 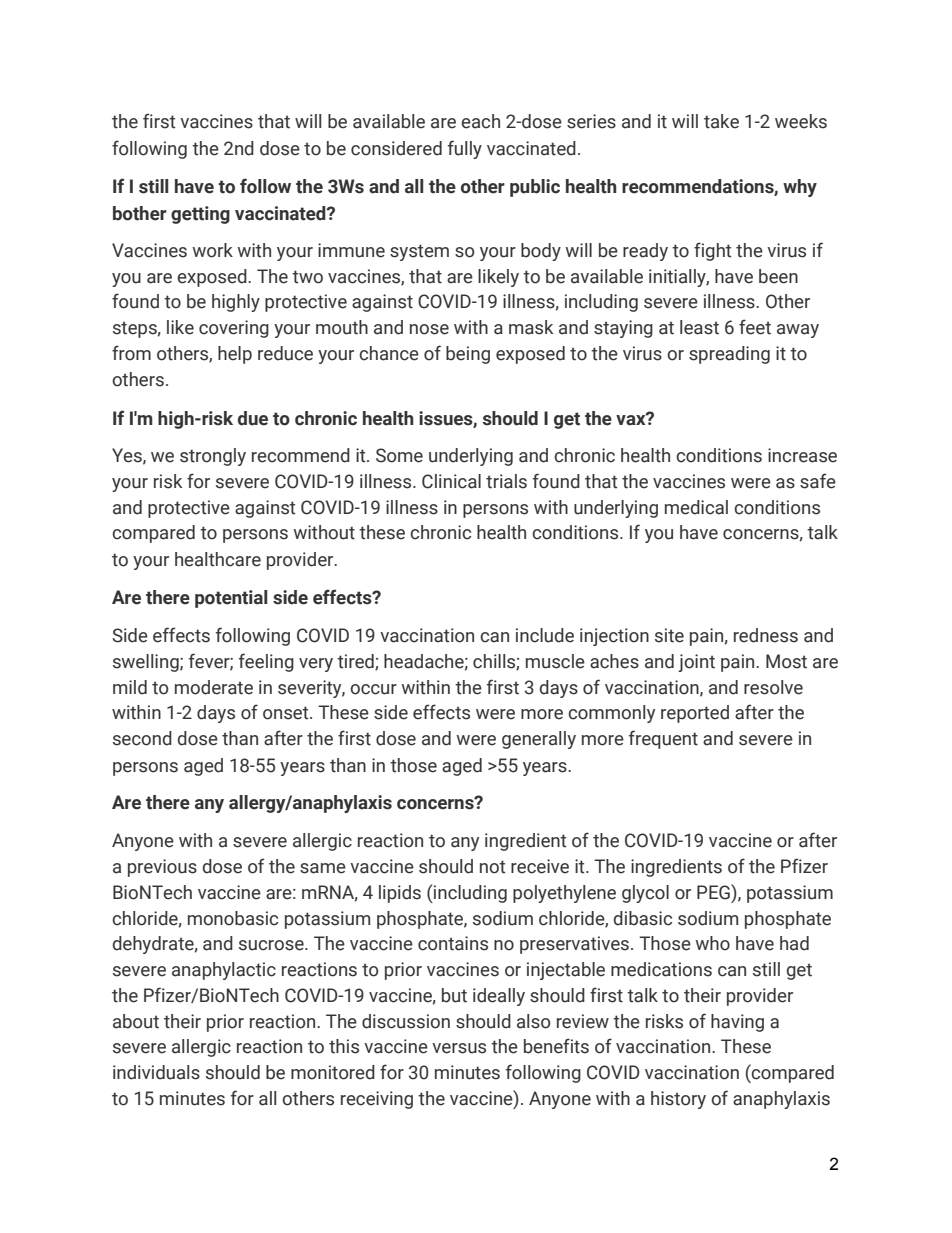 I want to click on frequent, so click(x=663, y=739).
